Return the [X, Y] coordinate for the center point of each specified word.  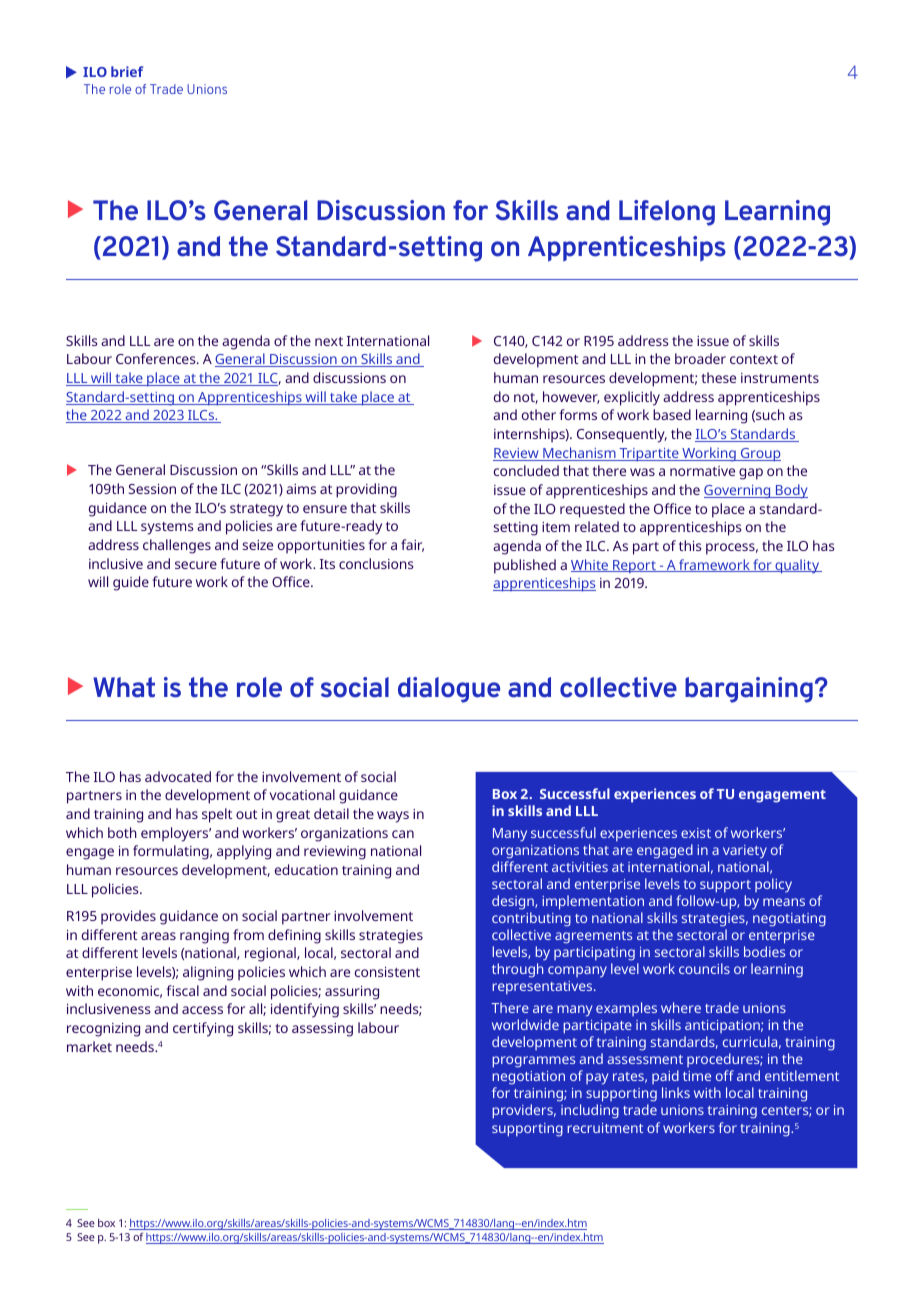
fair [412, 545]
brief [127, 71]
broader [700, 358]
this [690, 545]
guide [131, 583]
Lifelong [667, 213]
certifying [203, 1029]
